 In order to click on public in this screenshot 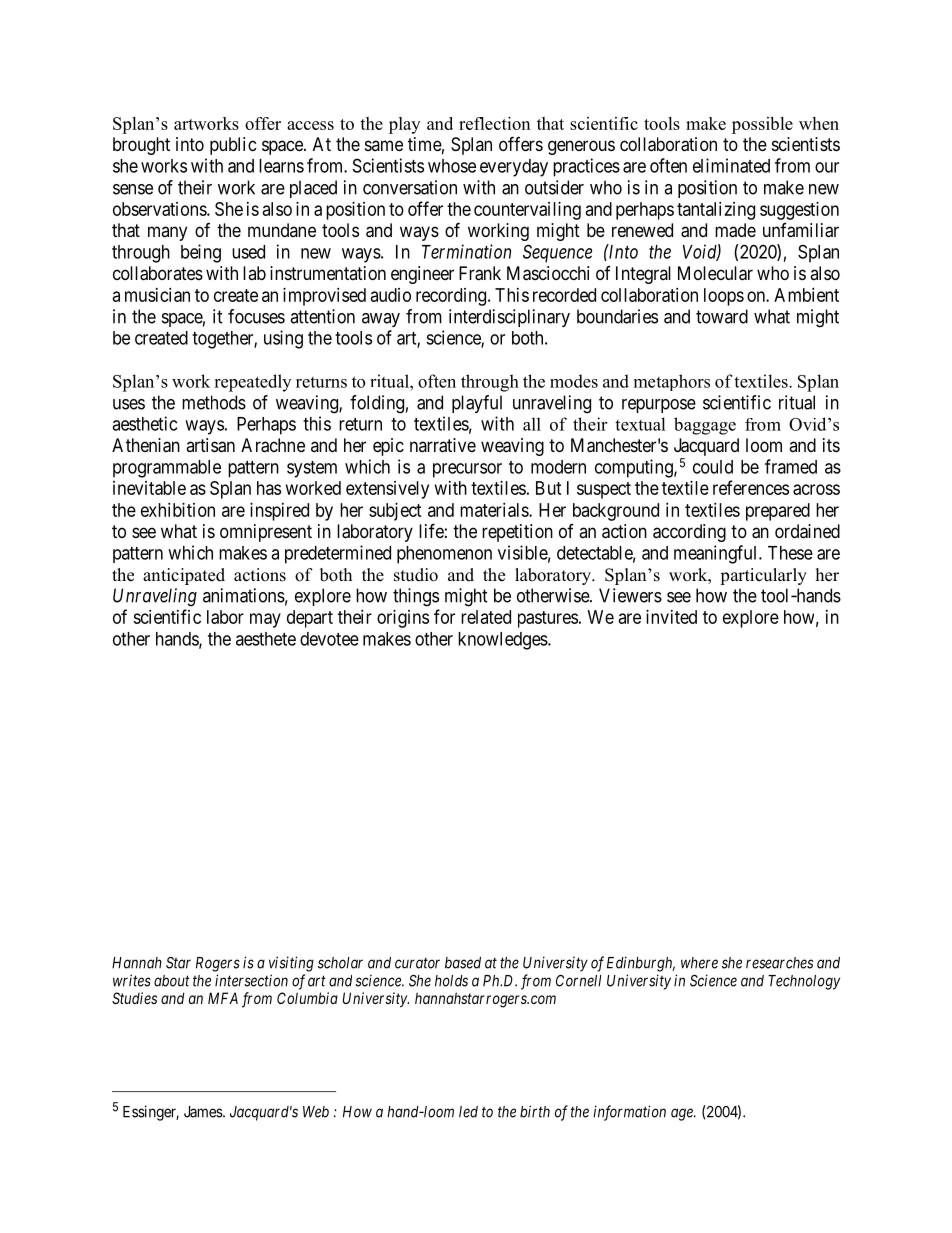, I will do `click(233, 146)`.
